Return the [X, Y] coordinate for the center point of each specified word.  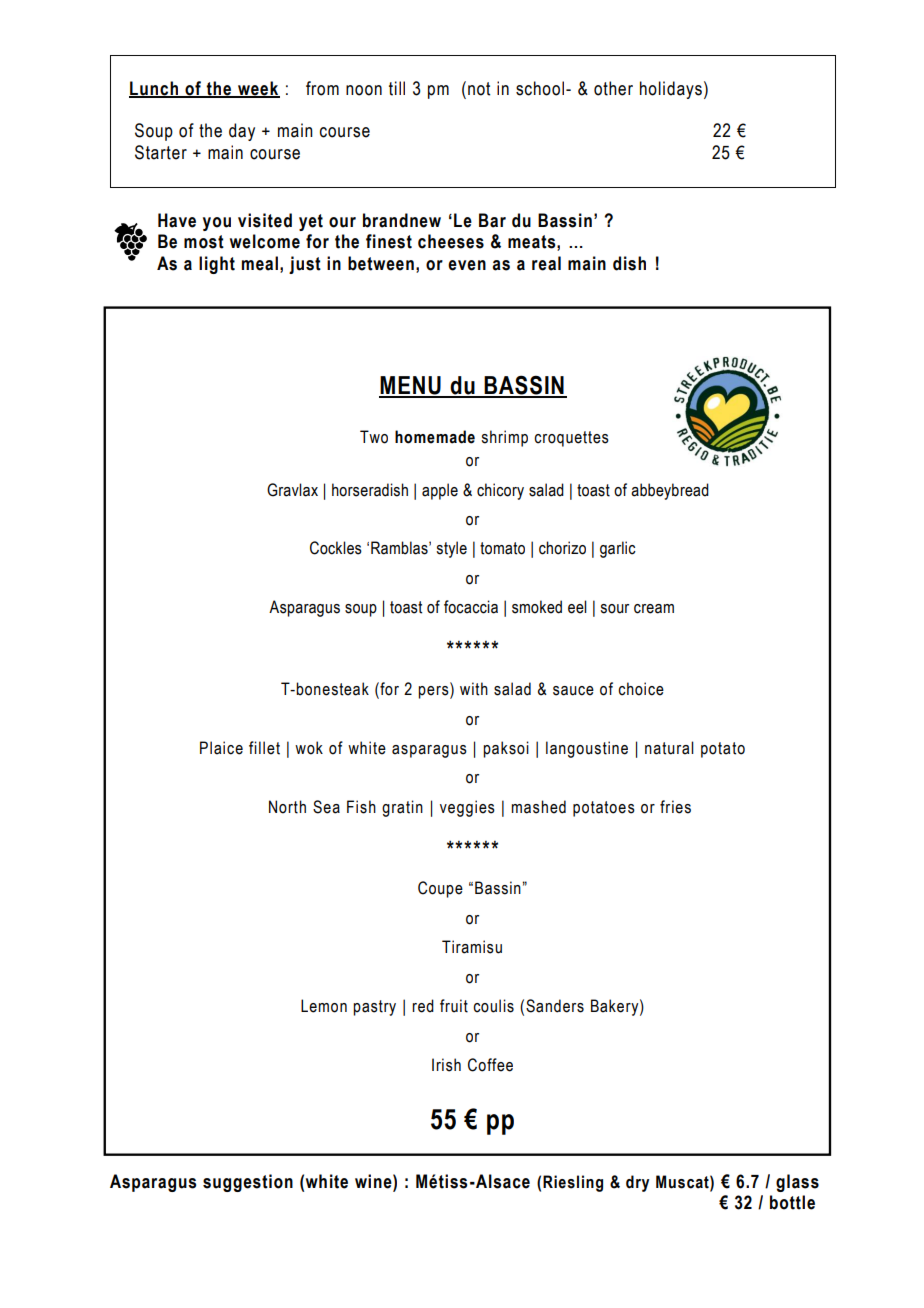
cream [654, 609]
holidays [671, 90]
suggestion [248, 1183]
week [258, 89]
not [479, 89]
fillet [264, 748]
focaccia [471, 607]
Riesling [573, 1183]
